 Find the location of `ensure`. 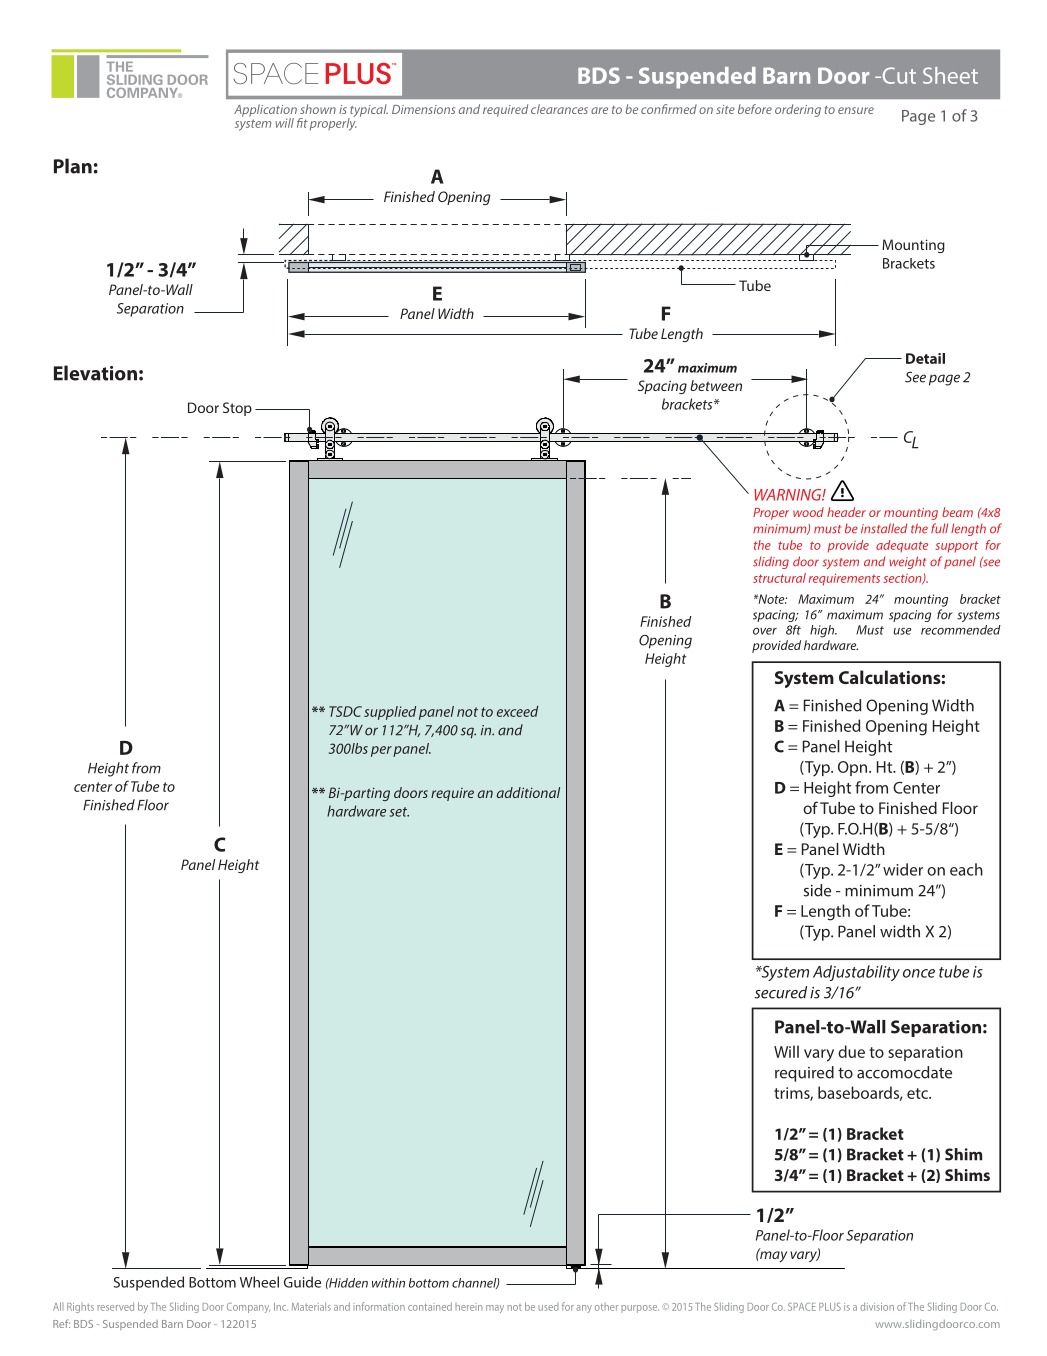

ensure is located at coordinates (856, 110).
